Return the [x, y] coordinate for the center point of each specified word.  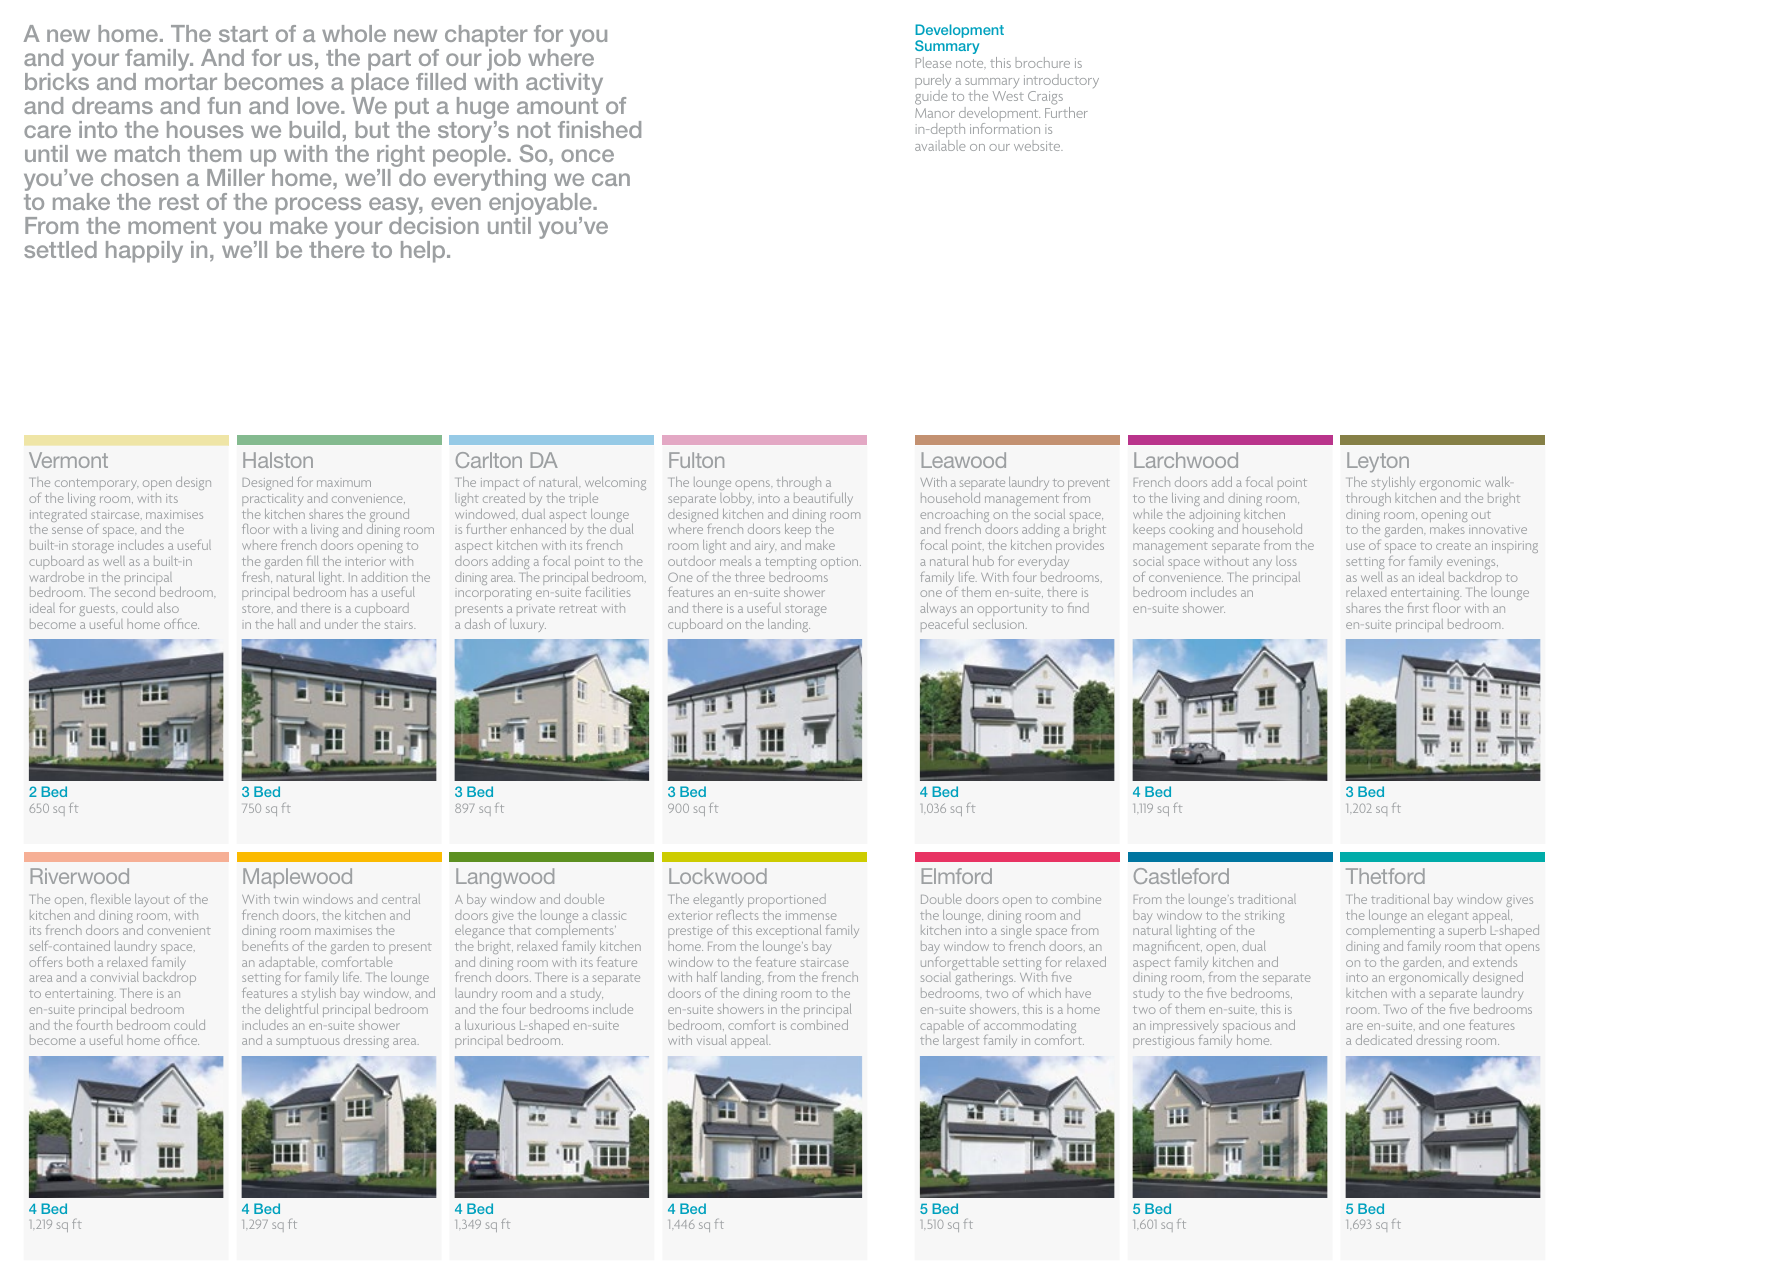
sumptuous [307, 1043]
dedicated [1384, 1040]
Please [934, 62]
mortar [181, 82]
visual [712, 1040]
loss [1286, 561]
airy [765, 547]
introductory [1061, 81]
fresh [257, 577]
